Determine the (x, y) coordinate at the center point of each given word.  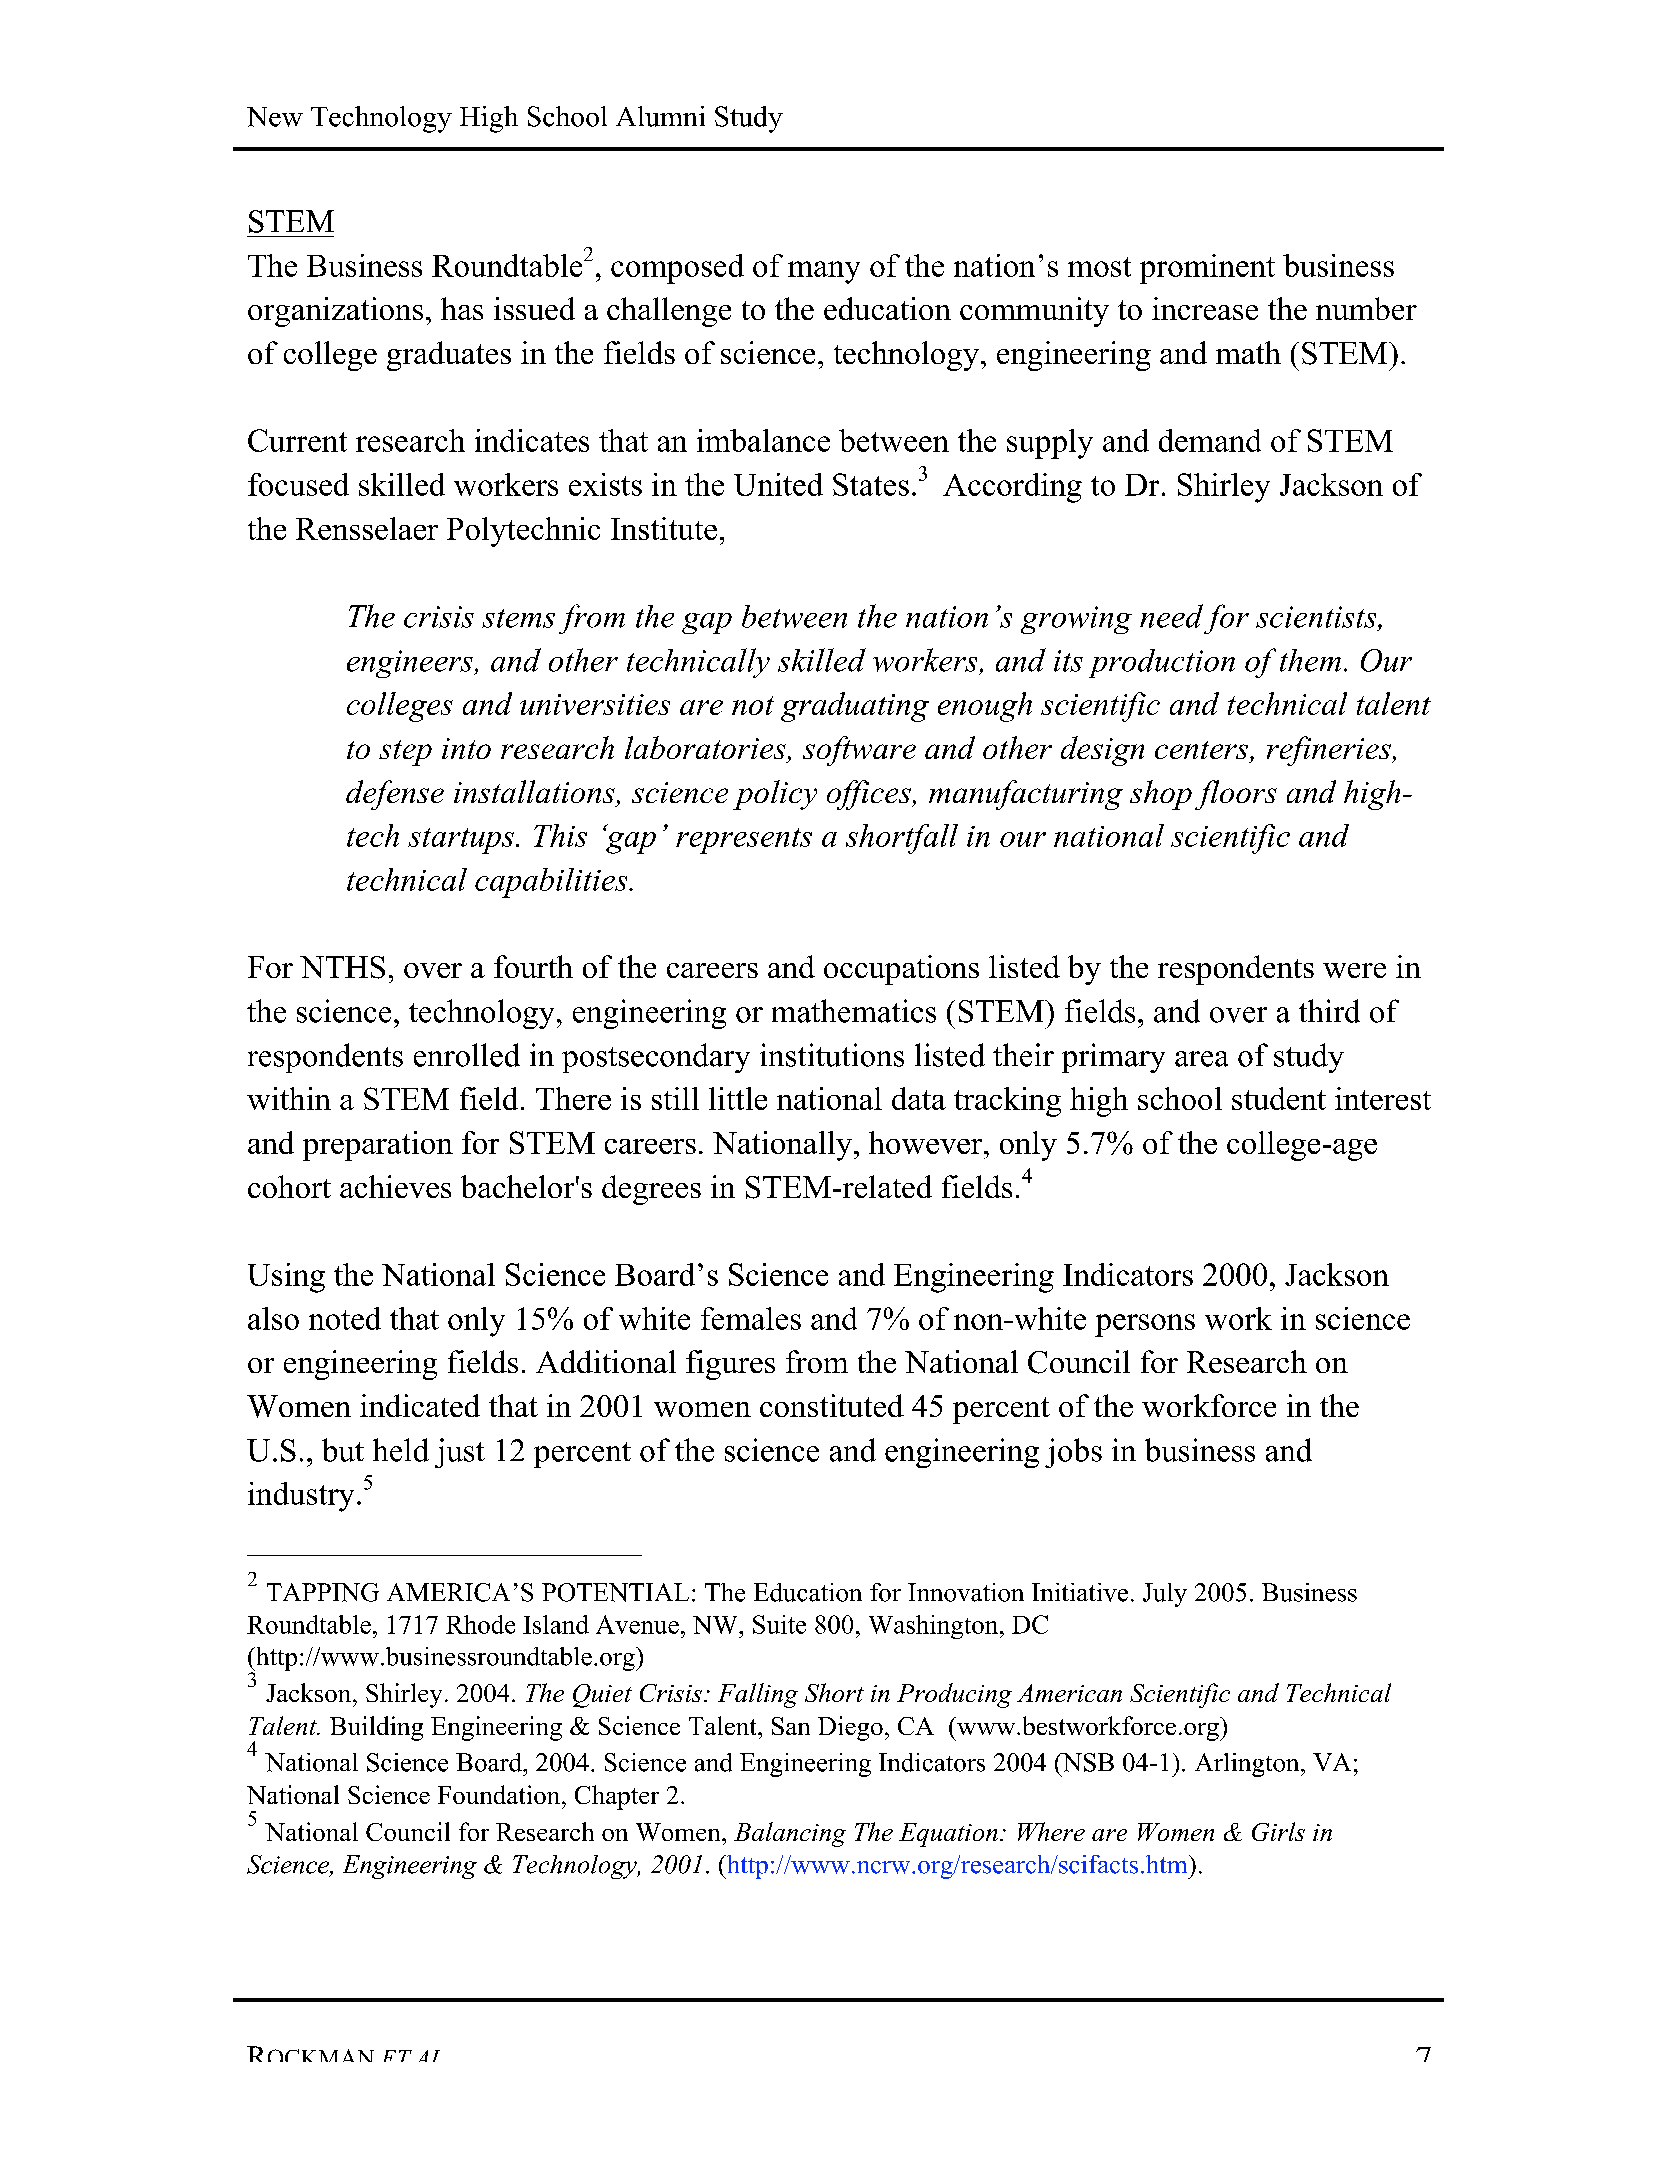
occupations (901, 970)
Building (376, 1728)
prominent (1207, 269)
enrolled (467, 1055)
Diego (850, 1728)
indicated (420, 1405)
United (778, 484)
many (824, 272)
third (1329, 1011)
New (275, 117)
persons (1145, 1325)
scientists (1317, 617)
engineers (411, 664)
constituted (832, 1405)
